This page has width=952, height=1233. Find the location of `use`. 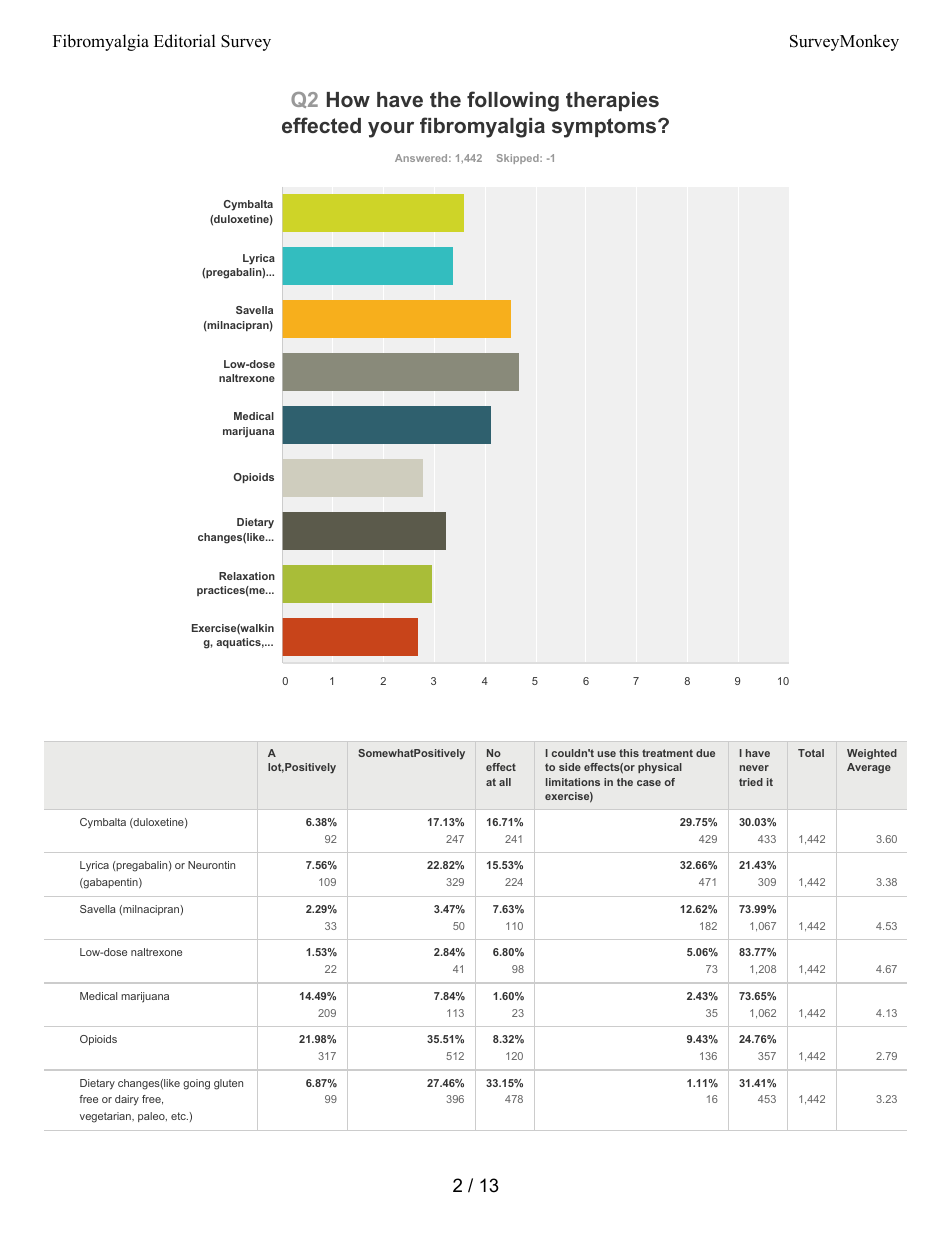

use is located at coordinates (607, 754).
